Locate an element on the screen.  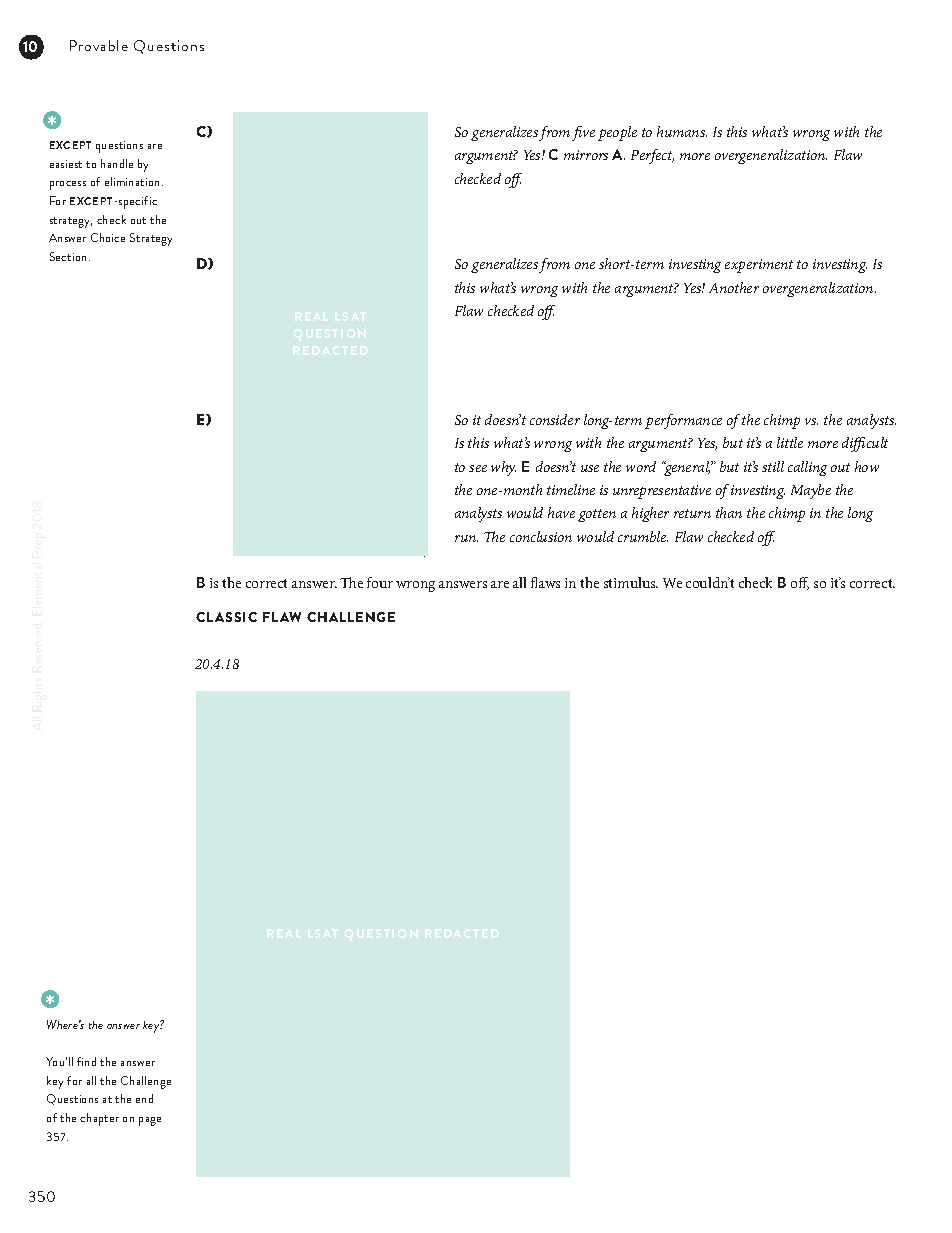
little is located at coordinates (790, 442).
